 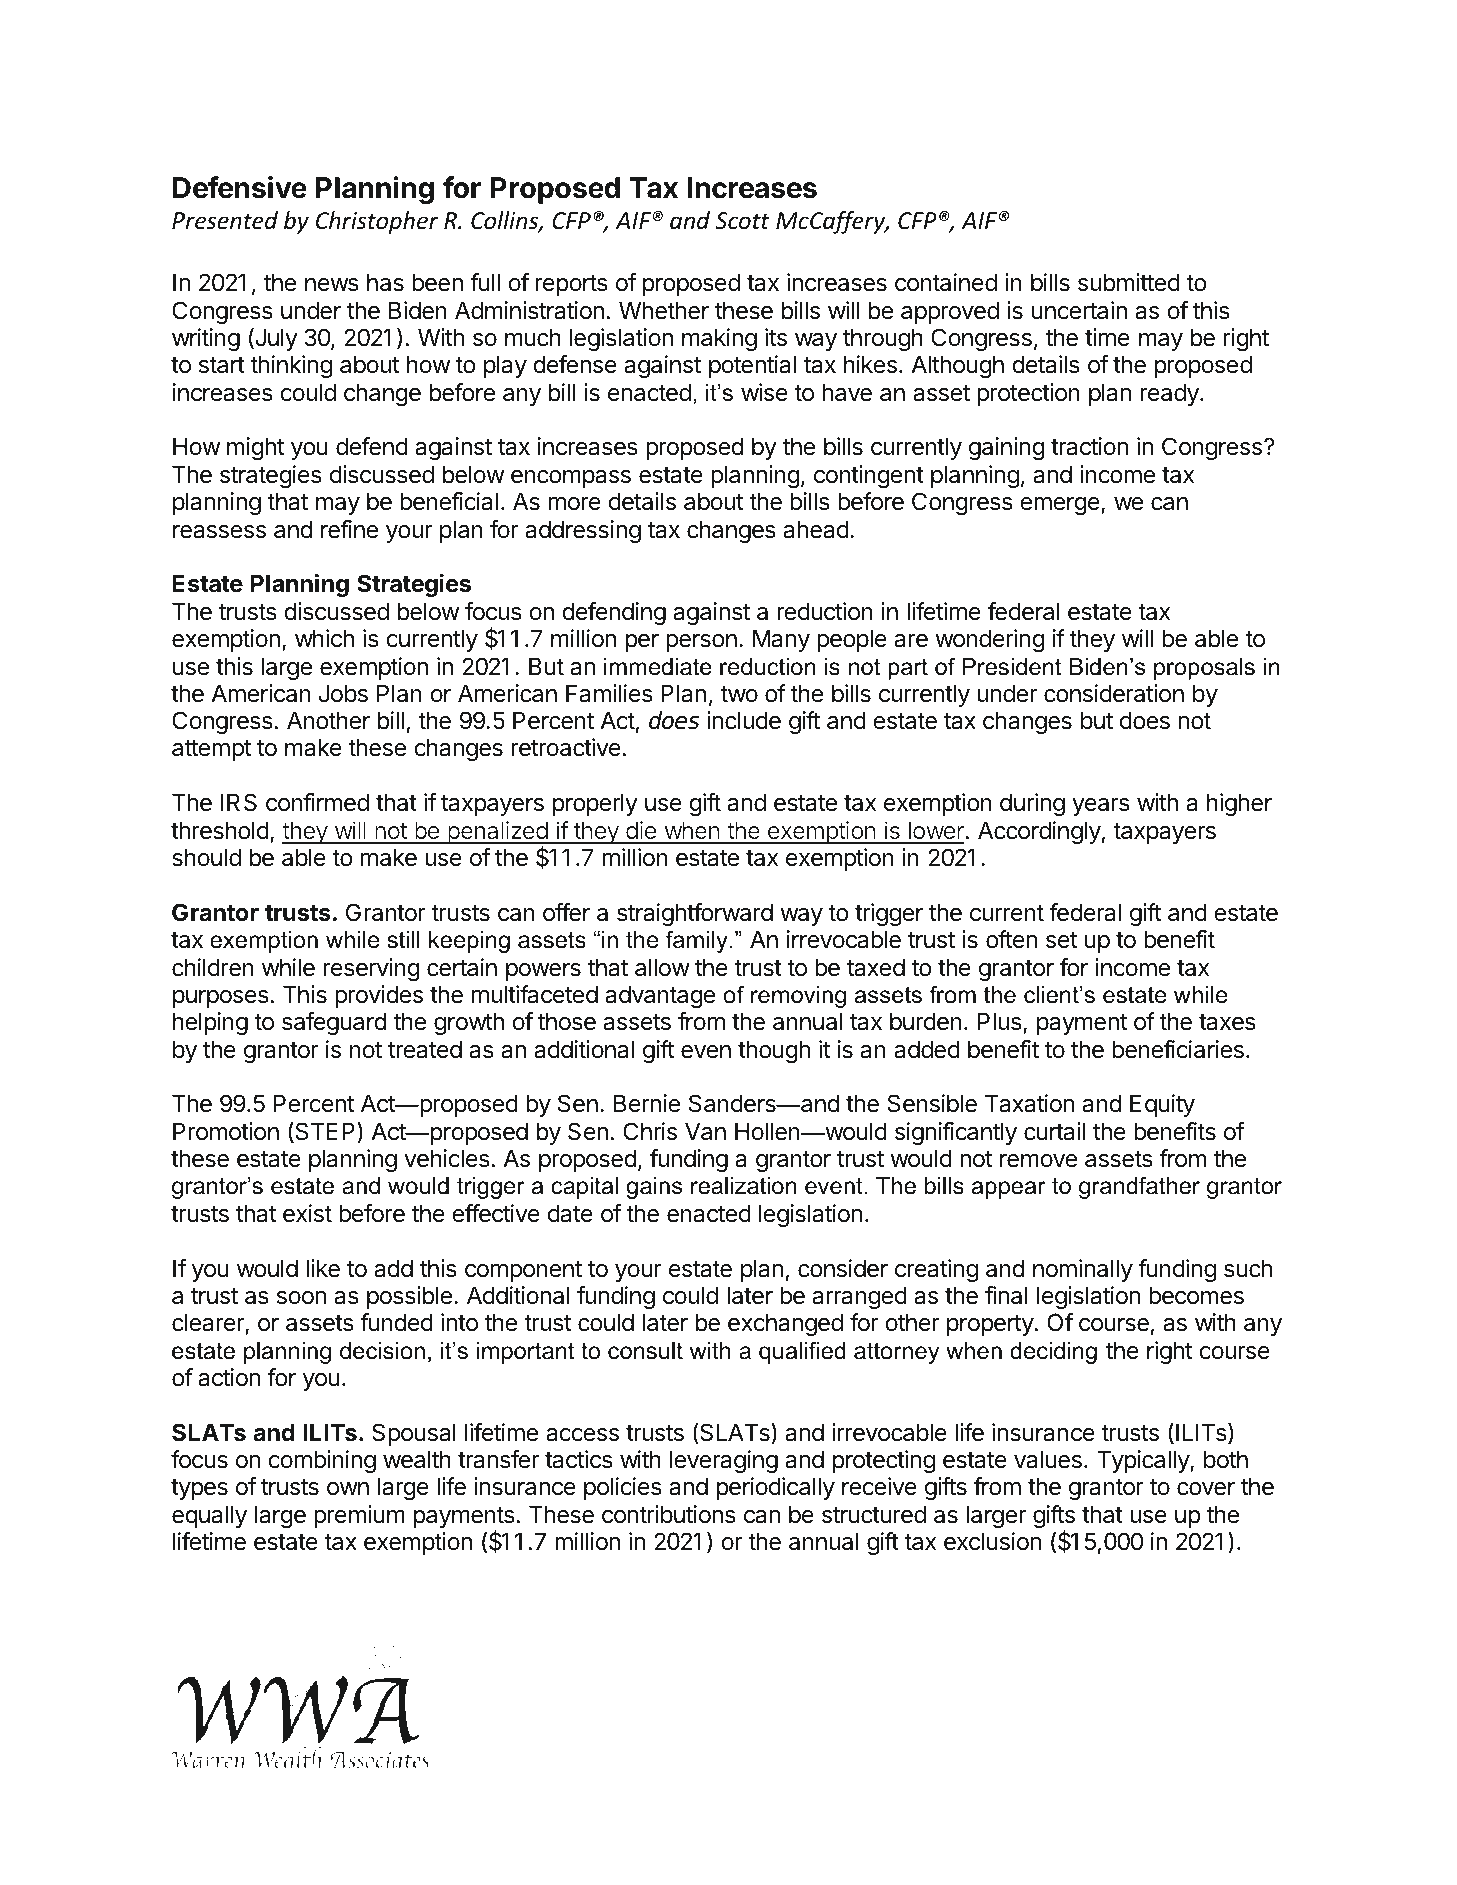 What do you see at coordinates (1129, 282) in the document?
I see `submitted` at bounding box center [1129, 282].
